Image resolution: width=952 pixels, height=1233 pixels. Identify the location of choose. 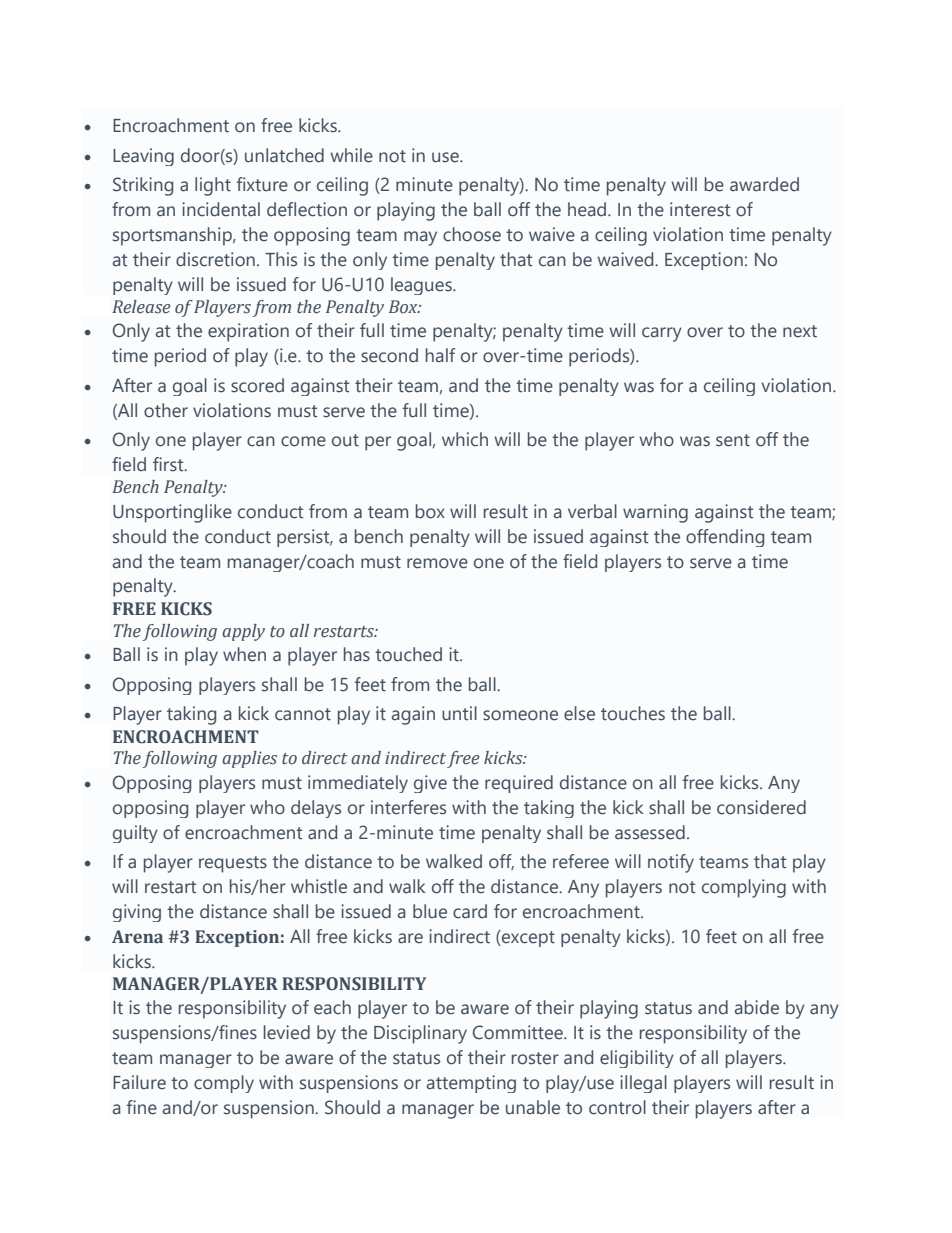
(472, 234).
